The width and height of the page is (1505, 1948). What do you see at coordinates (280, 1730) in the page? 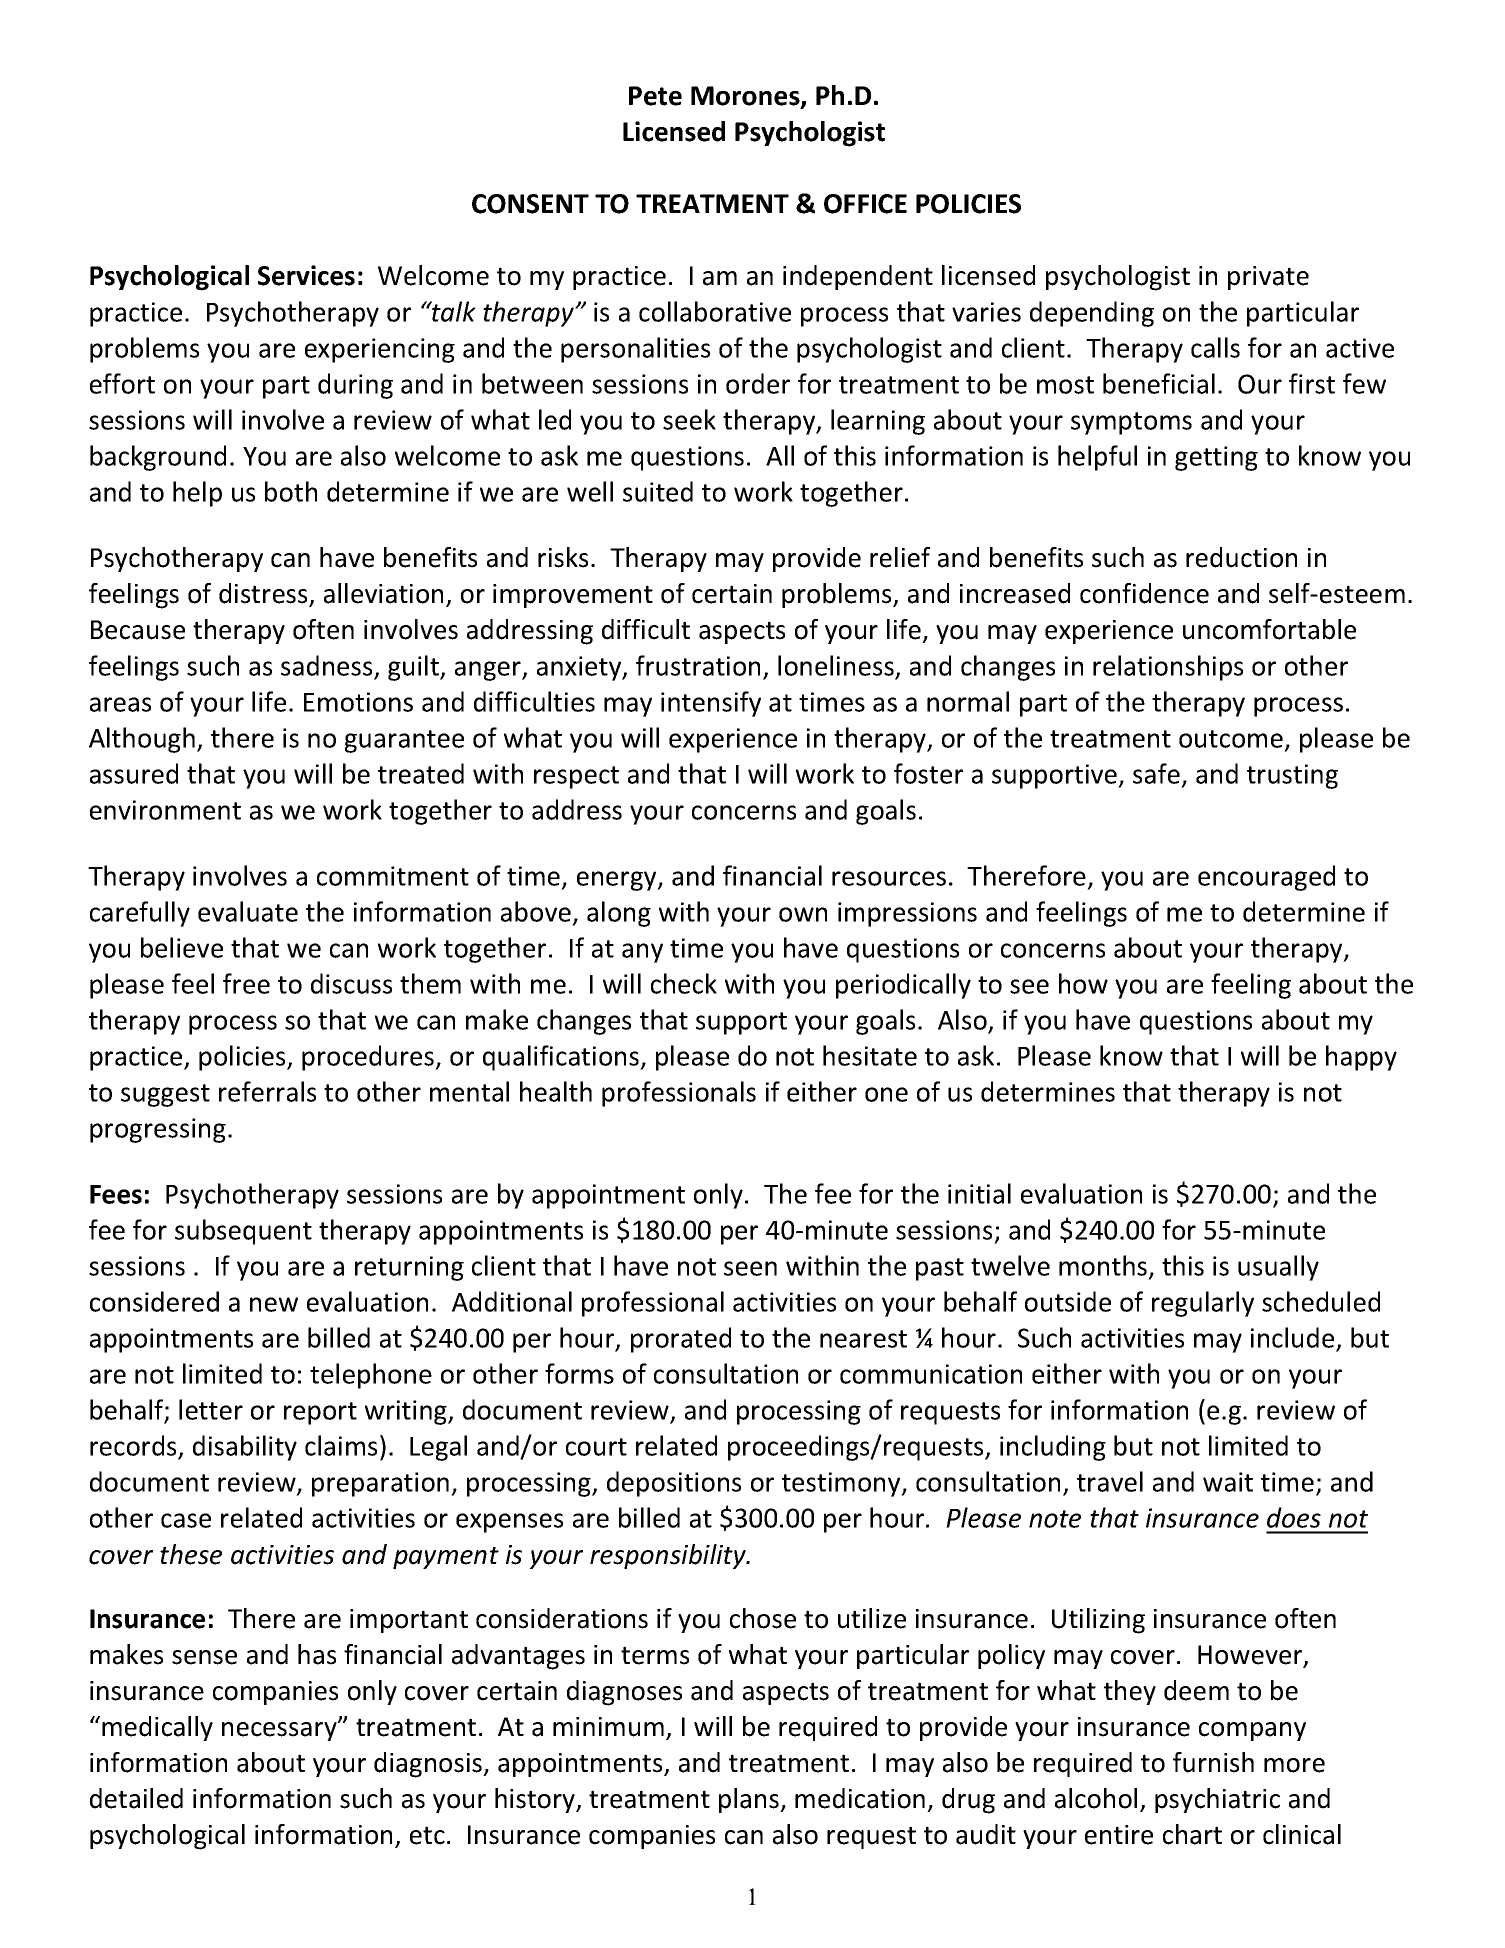
I see `necessary` at bounding box center [280, 1730].
